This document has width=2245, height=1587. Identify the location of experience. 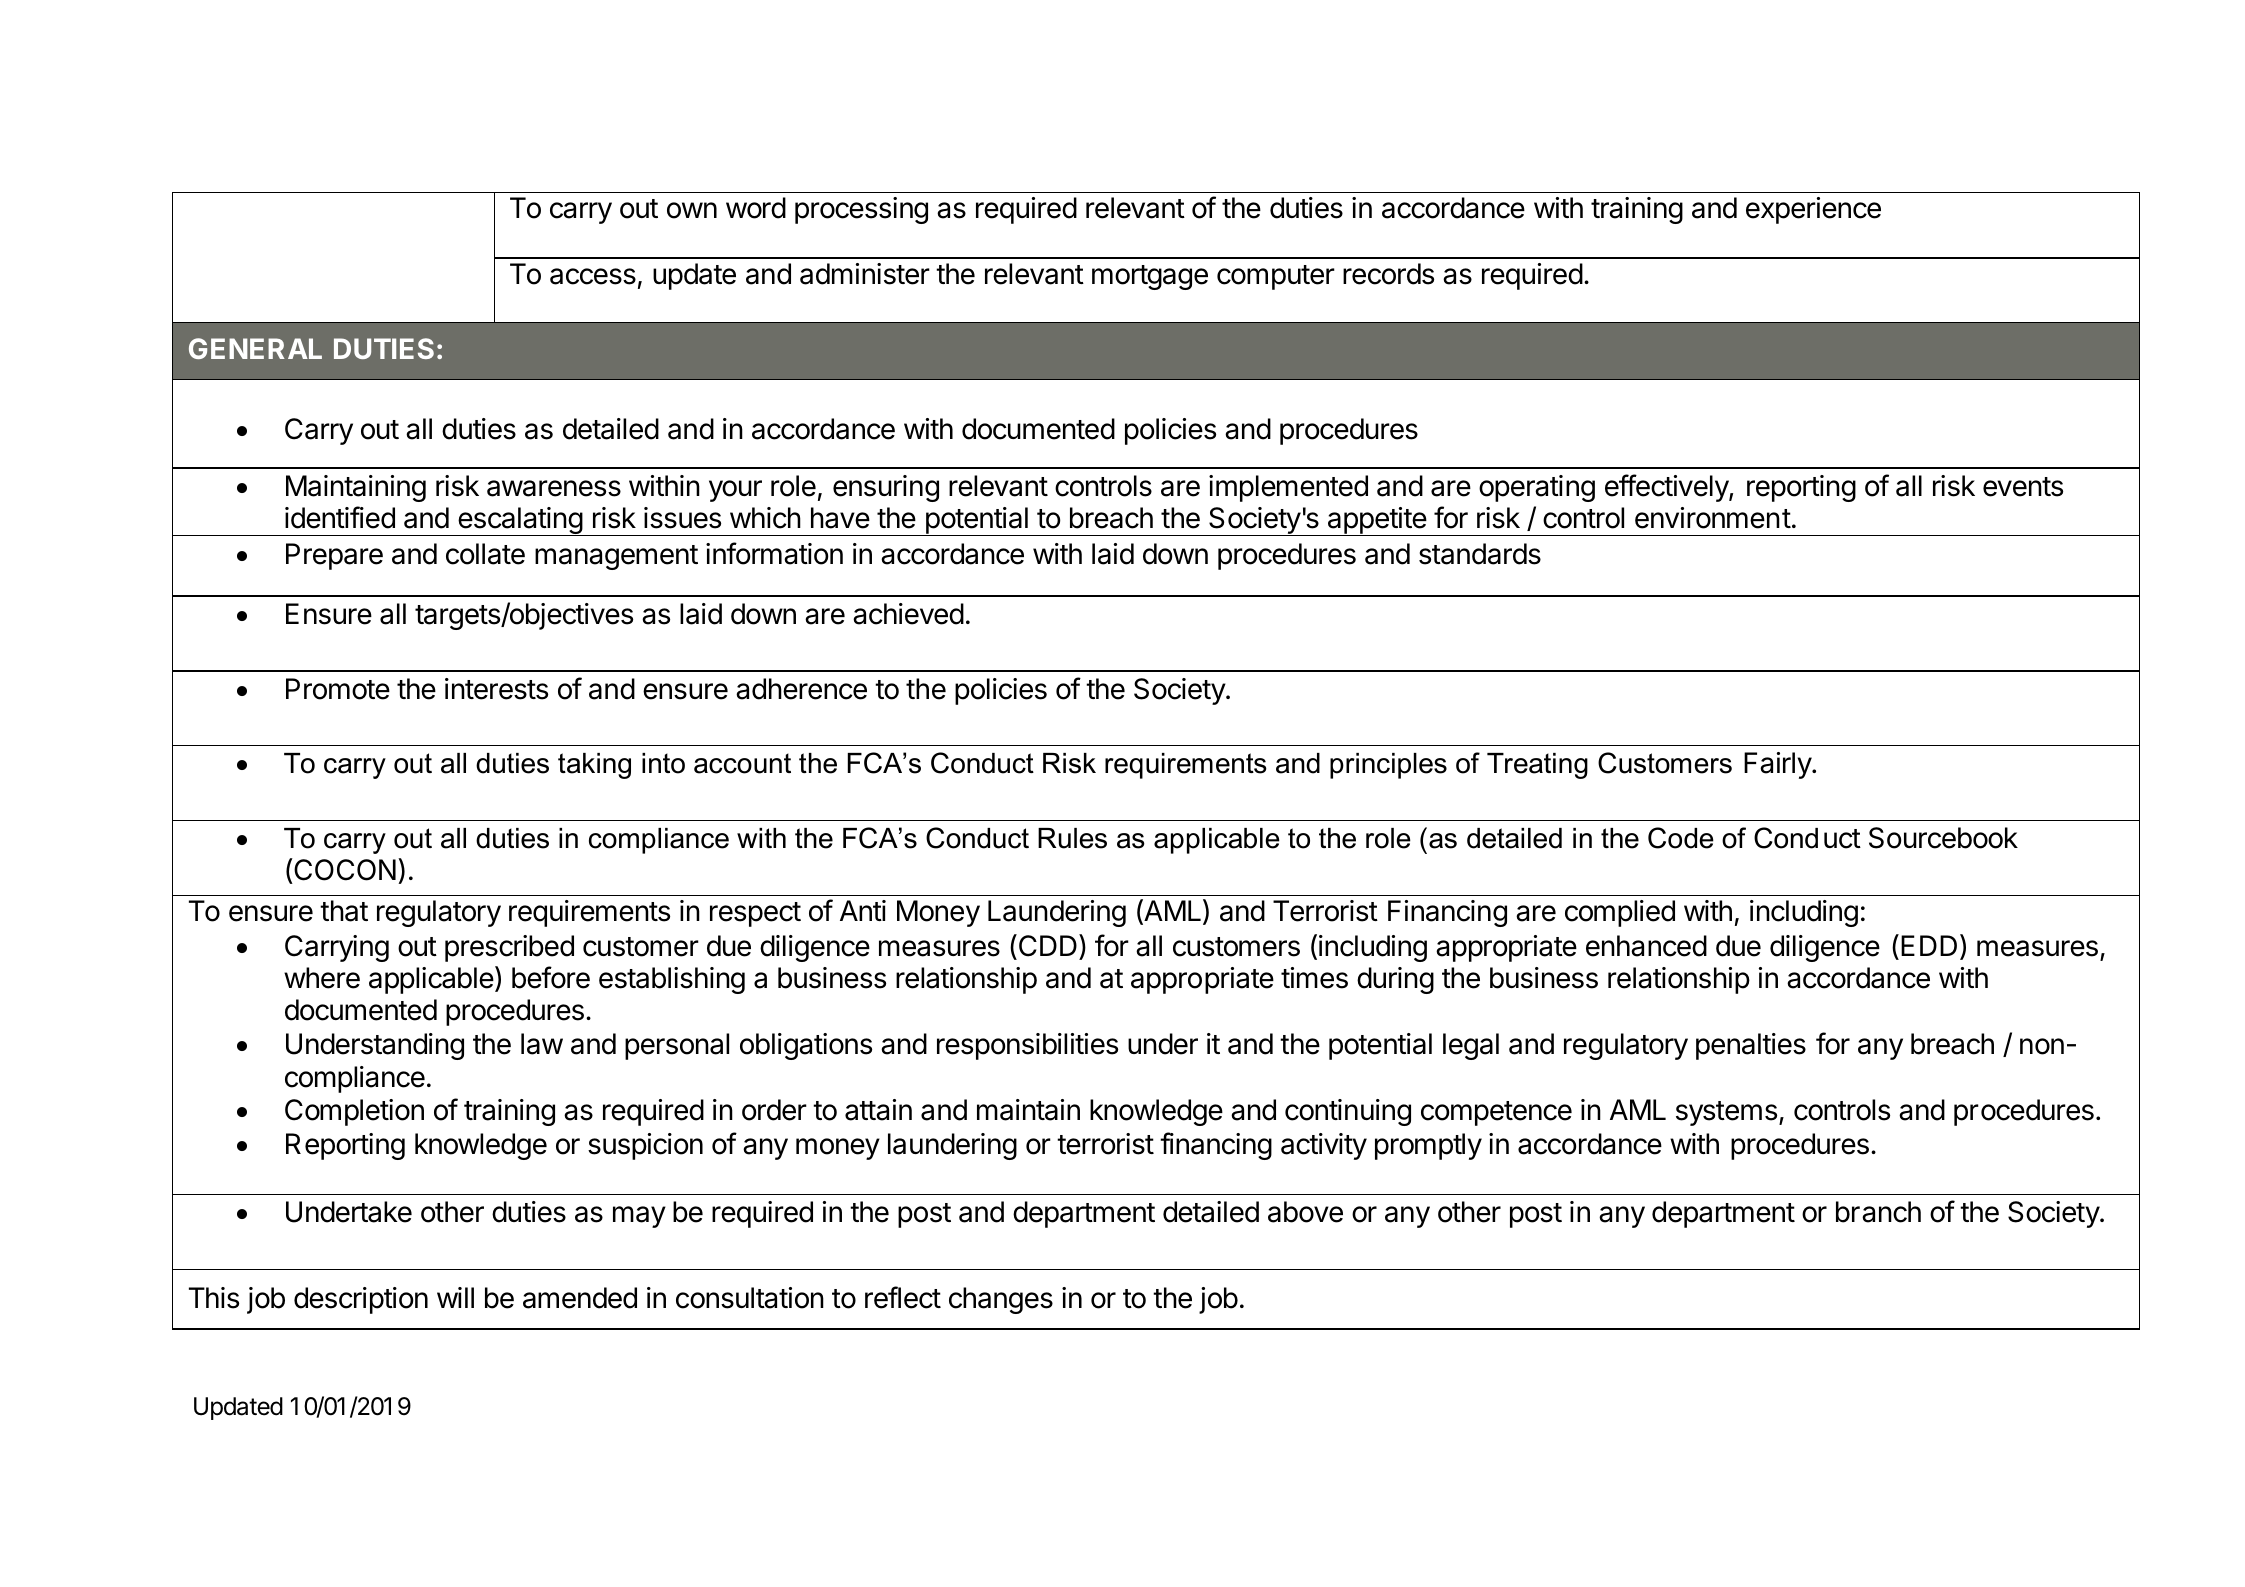
(1813, 210).
